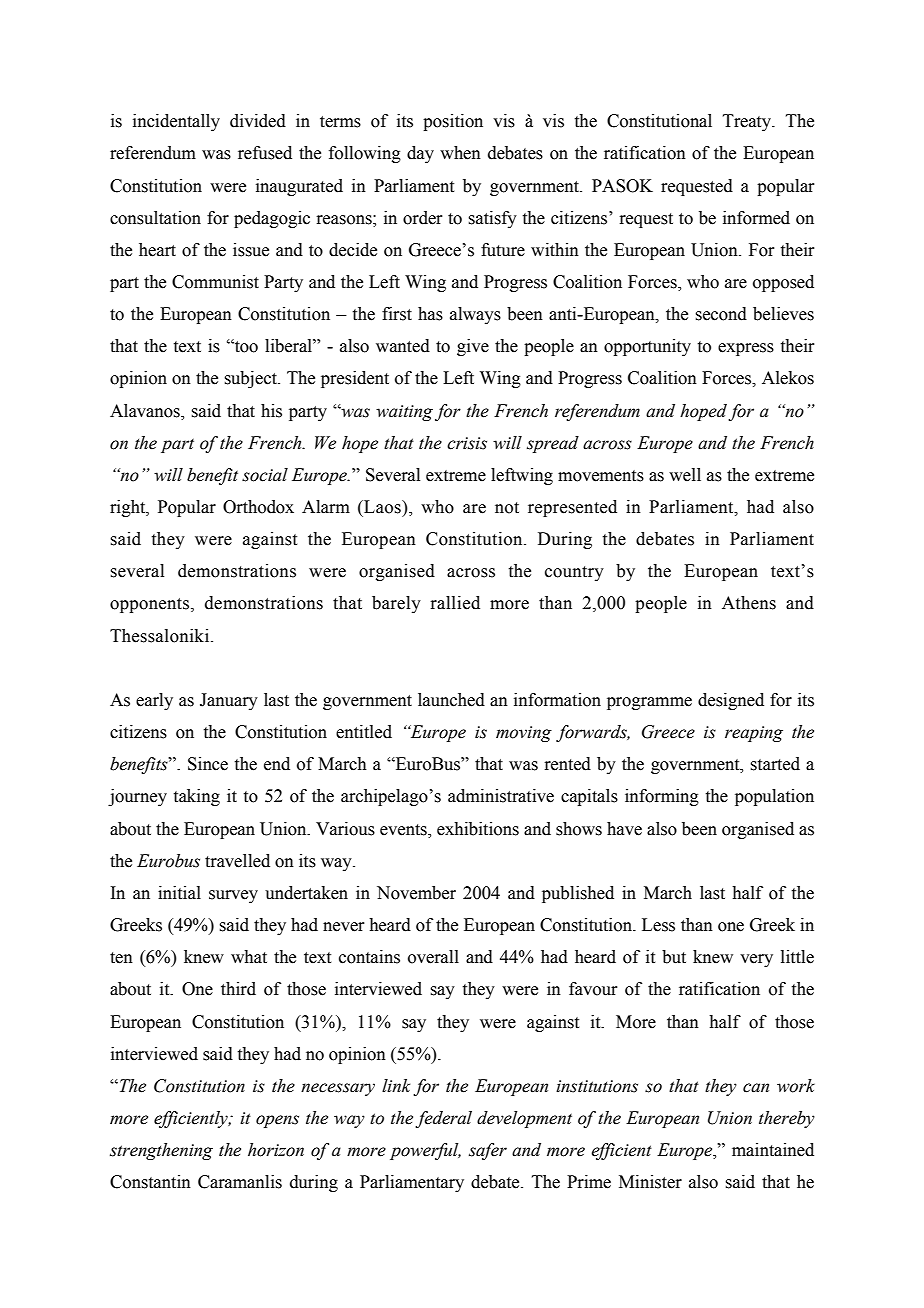  I want to click on incidentally, so click(176, 122).
